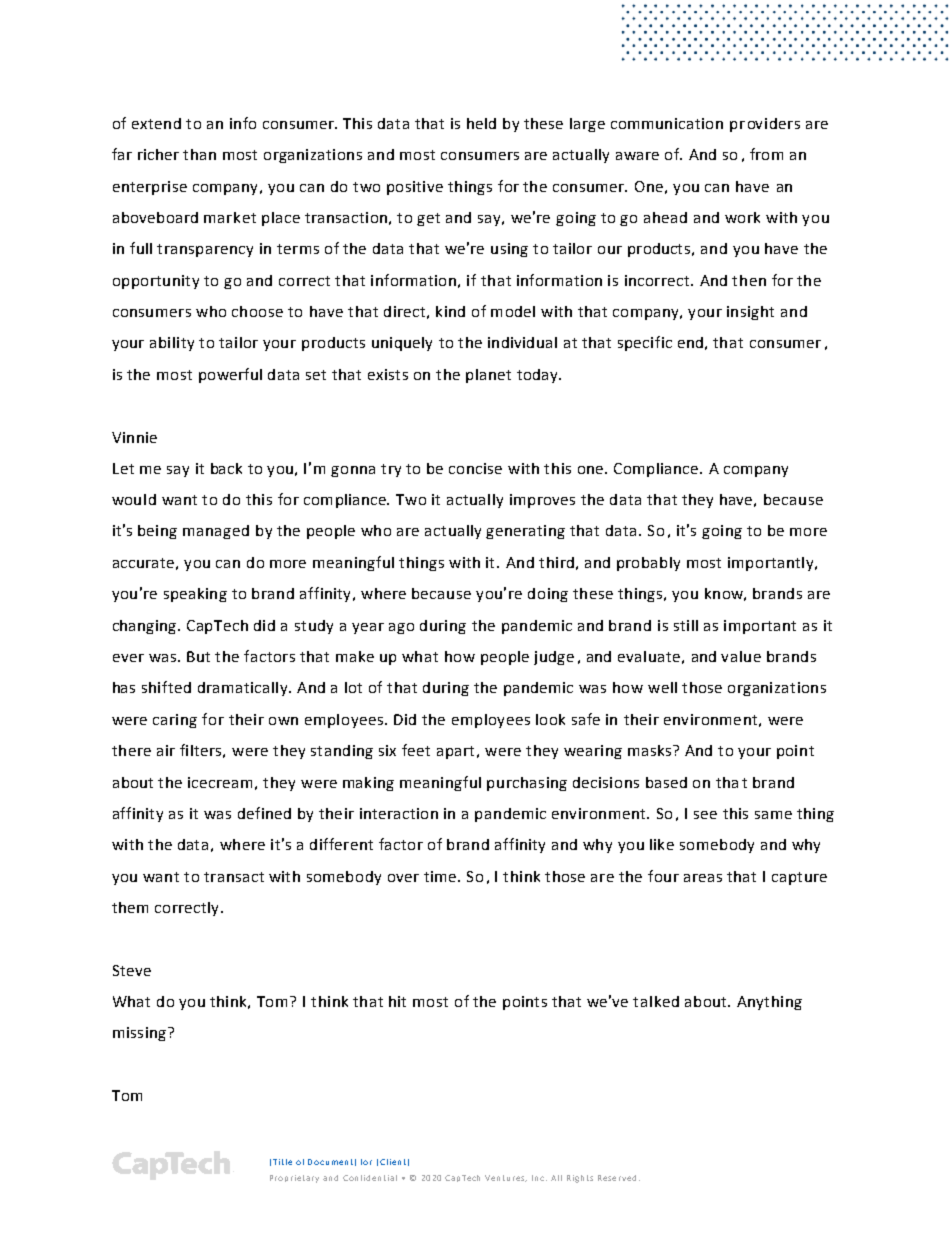 Image resolution: width=952 pixels, height=1233 pixels. Describe the element at coordinates (648, 564) in the document. I see `probably` at that location.
